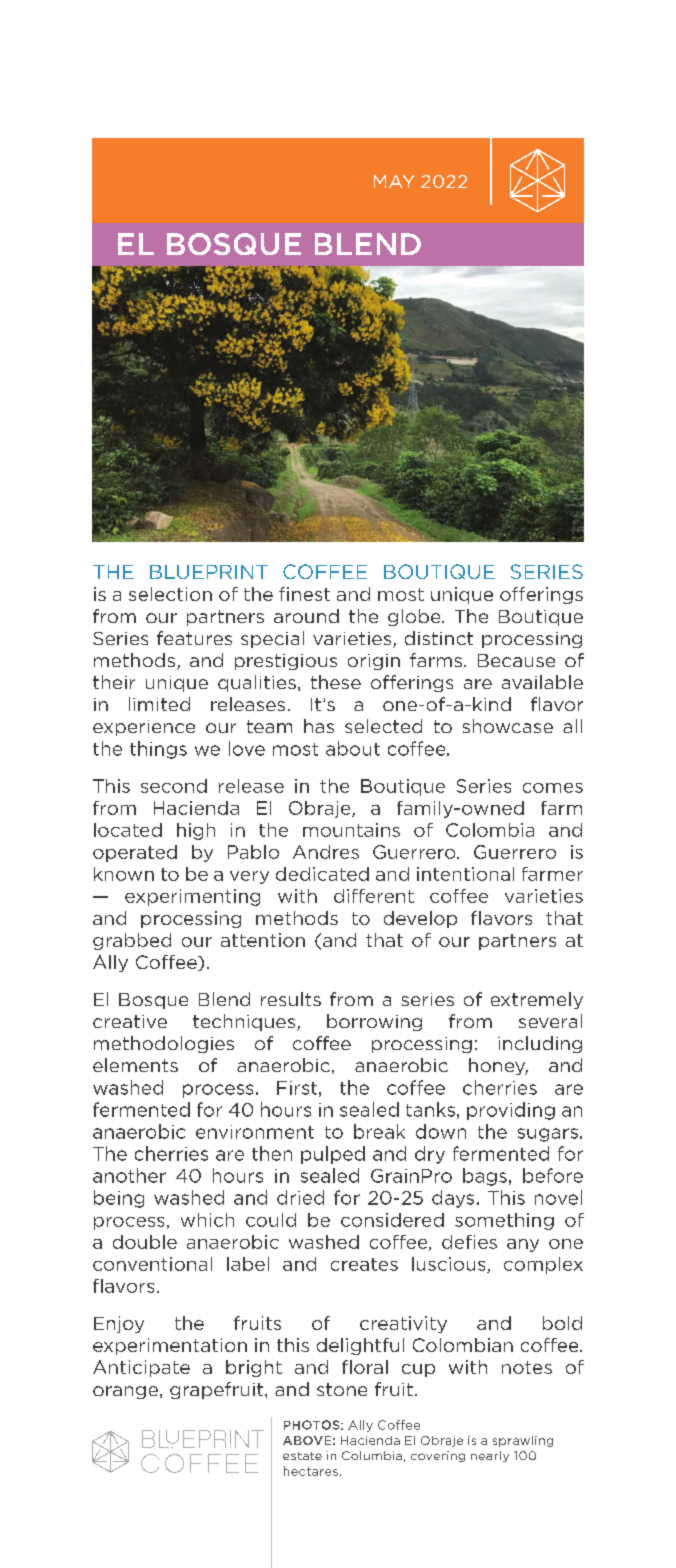 This document has height=1568, width=676. Describe the element at coordinates (553, 788) in the document. I see `comes` at that location.
